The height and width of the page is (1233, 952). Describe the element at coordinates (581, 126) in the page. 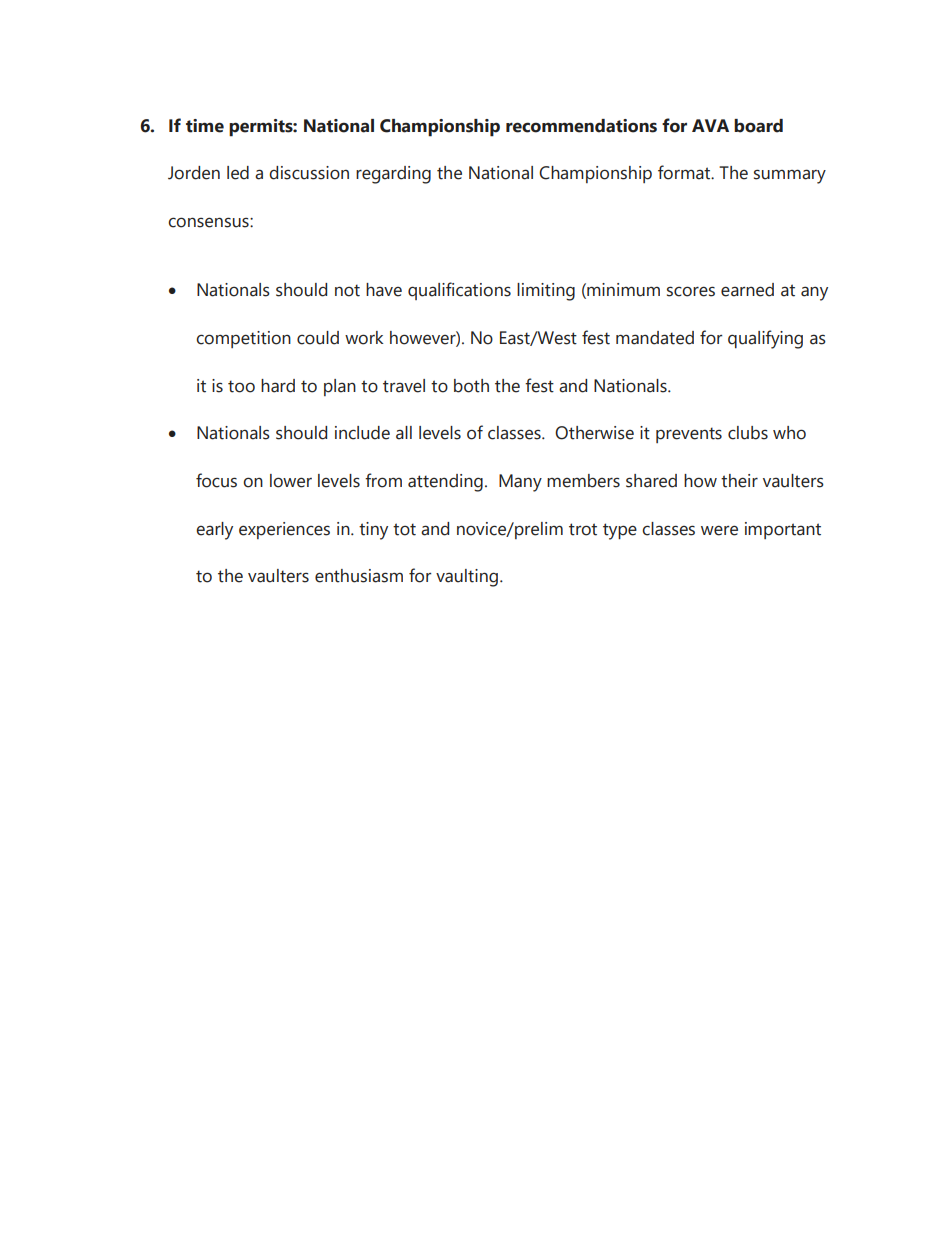

I see `recommendations` at that location.
